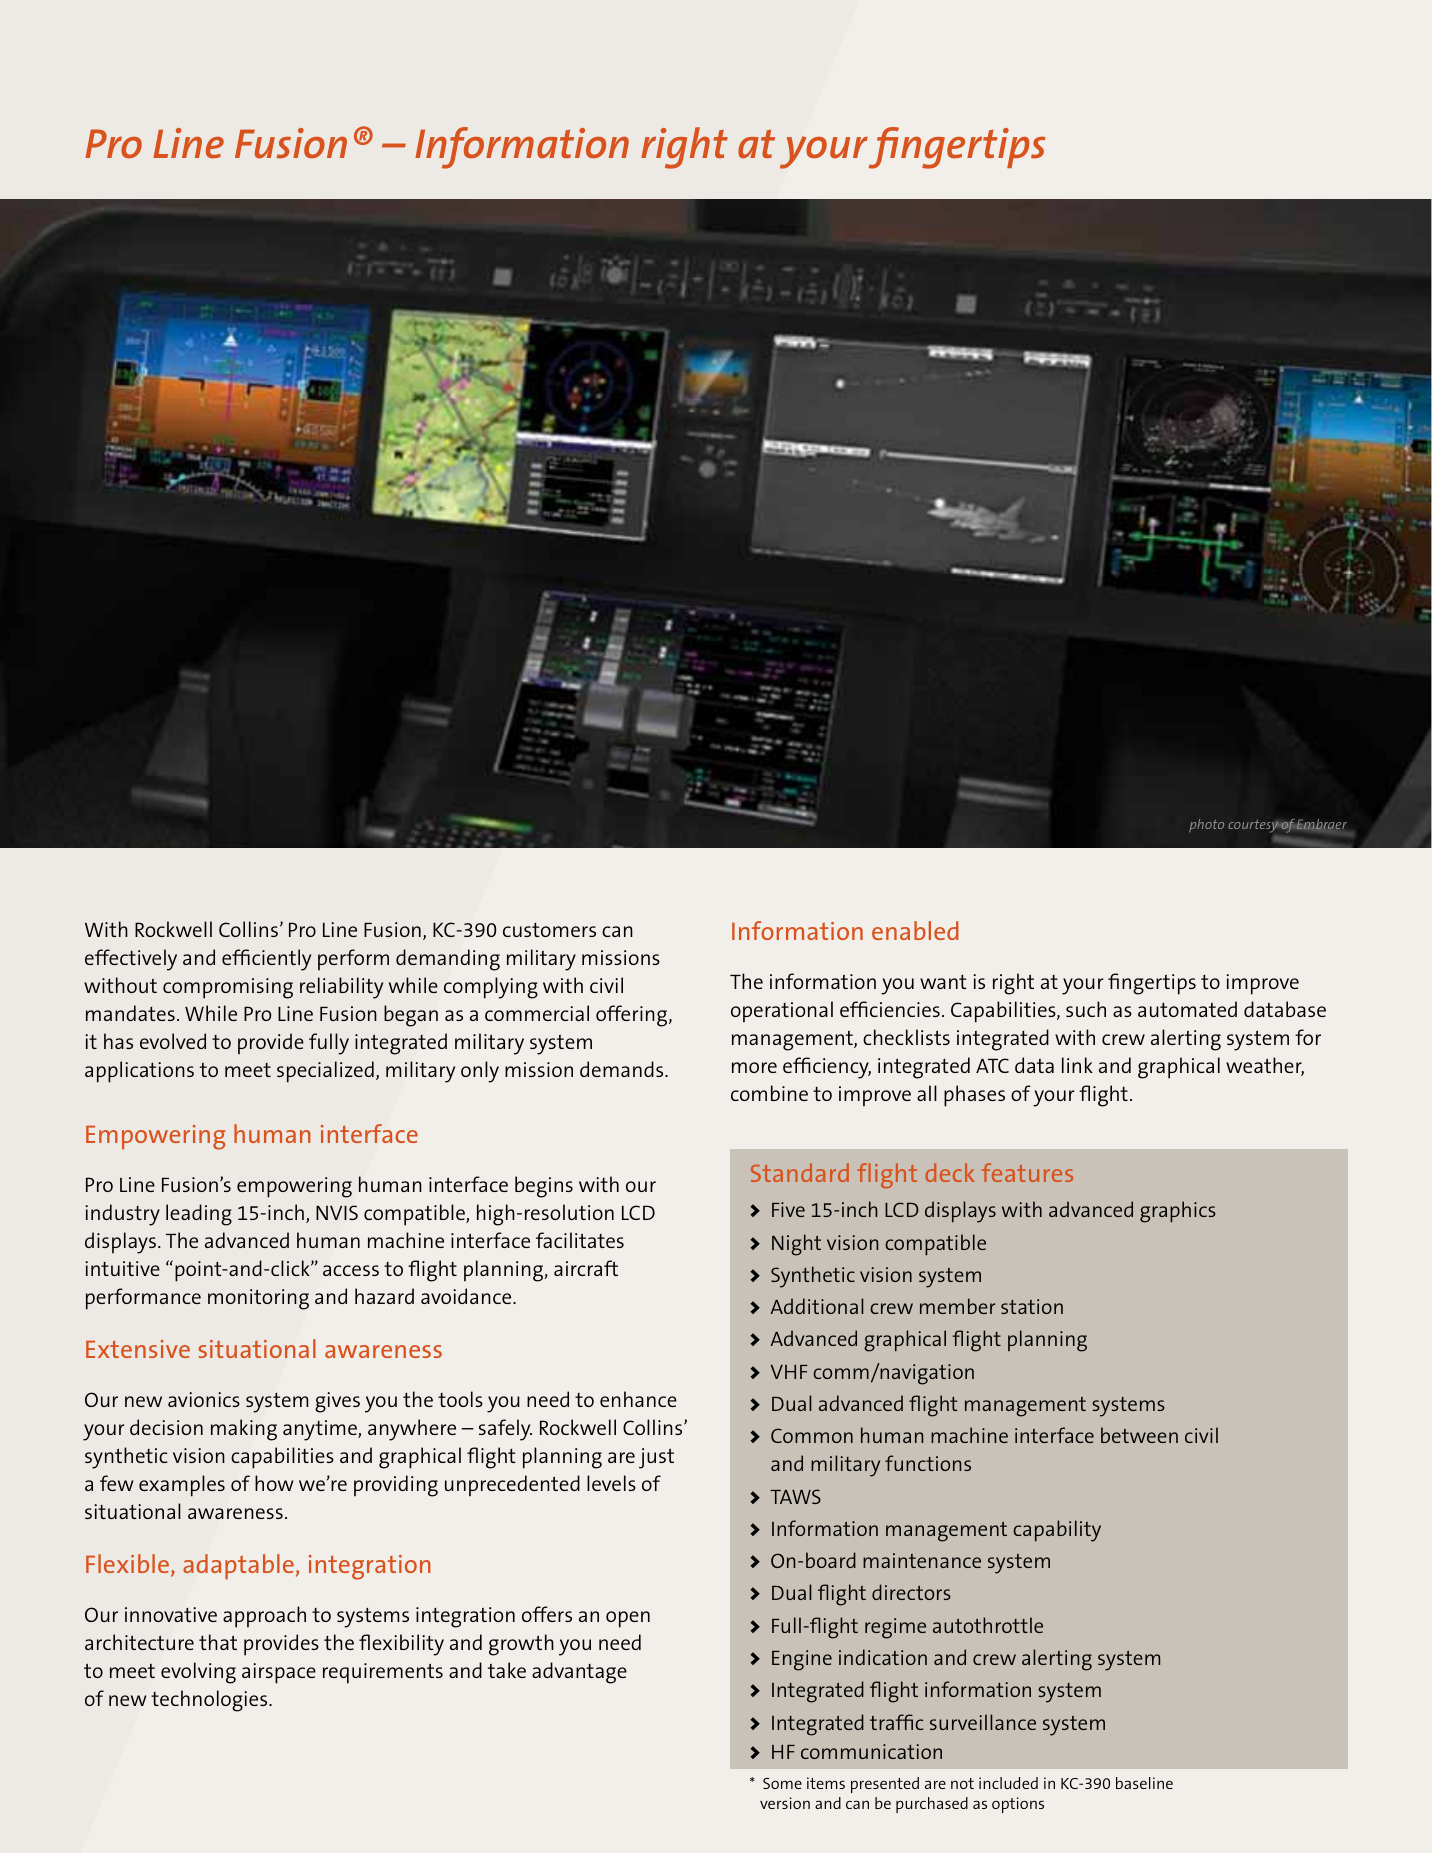 The image size is (1432, 1853). What do you see at coordinates (199, 1215) in the screenshot?
I see `leading` at bounding box center [199, 1215].
